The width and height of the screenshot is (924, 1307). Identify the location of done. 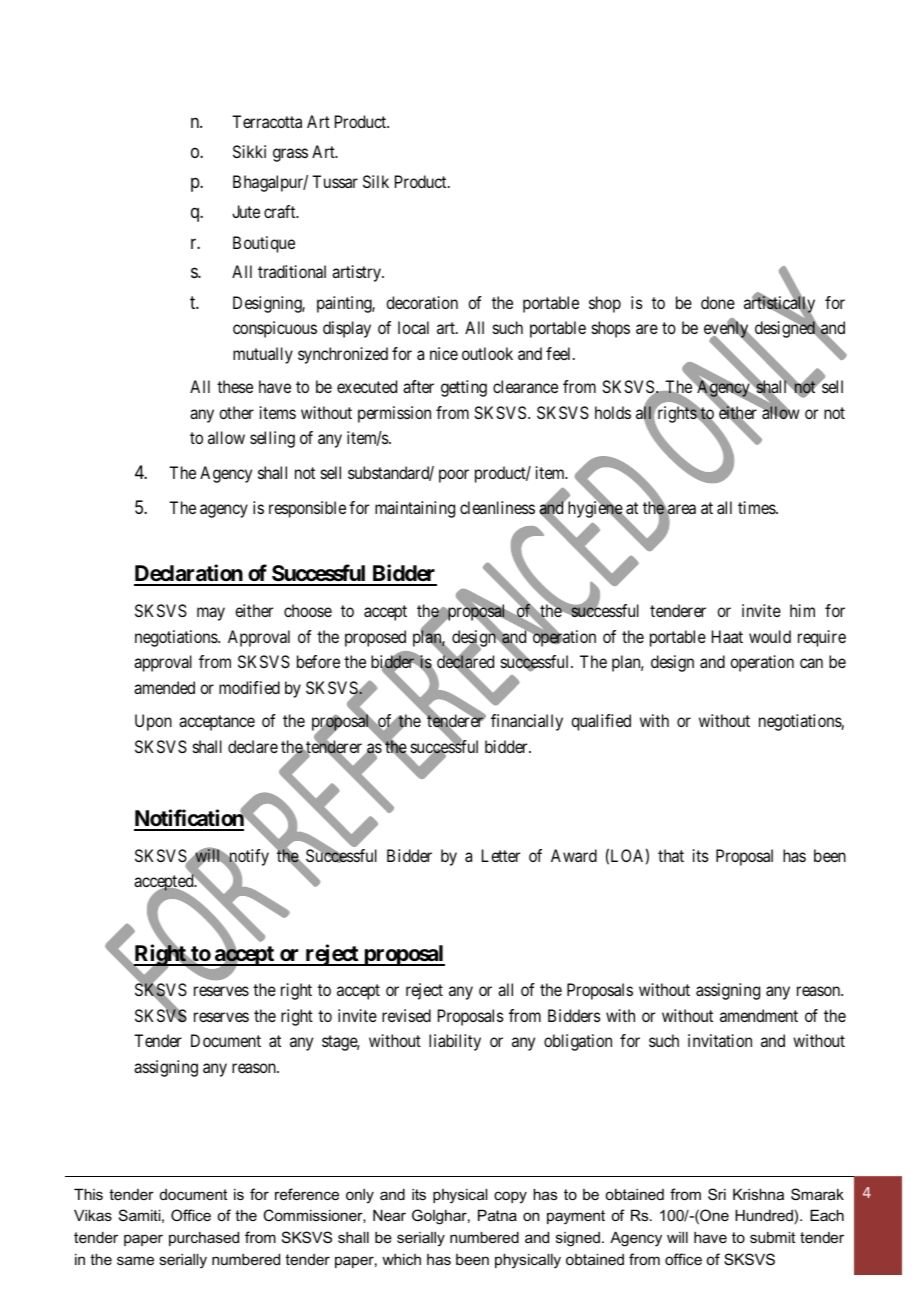
(718, 302).
